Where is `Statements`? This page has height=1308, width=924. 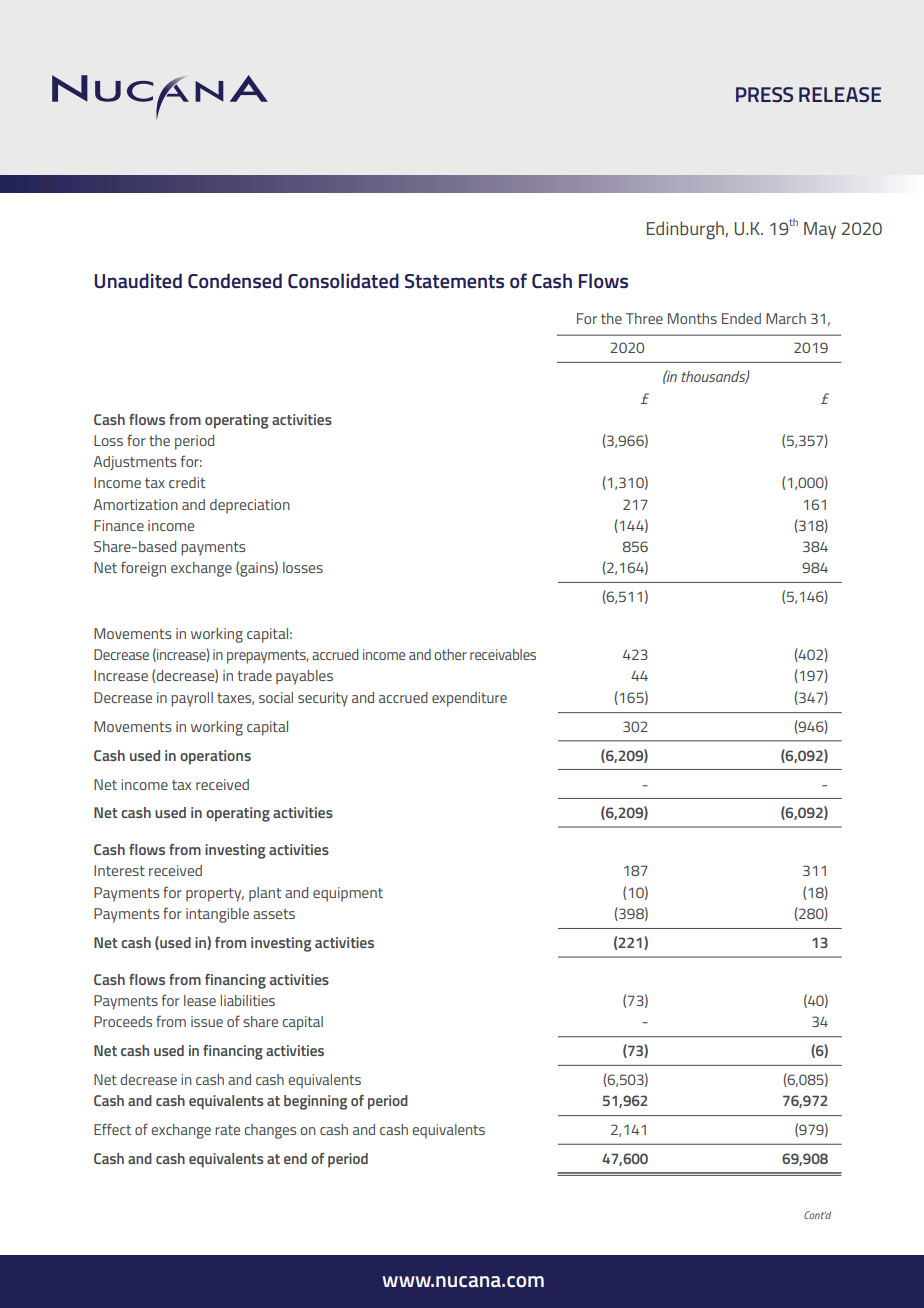 Statements is located at coordinates (454, 281).
